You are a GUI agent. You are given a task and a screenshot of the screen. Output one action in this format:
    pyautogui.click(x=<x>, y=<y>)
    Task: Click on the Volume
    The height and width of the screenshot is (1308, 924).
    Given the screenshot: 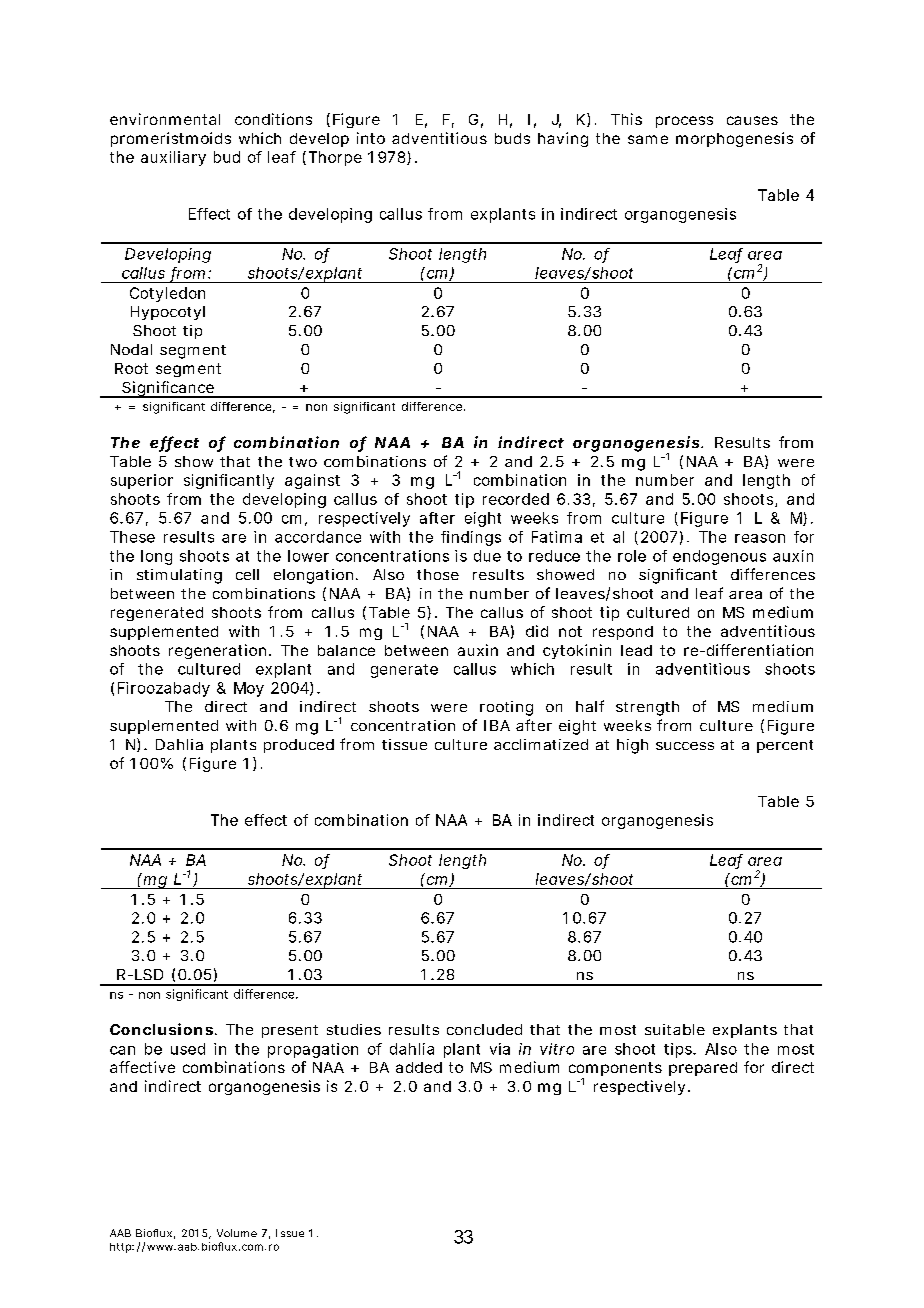 What is the action you would take?
    pyautogui.click(x=237, y=1233)
